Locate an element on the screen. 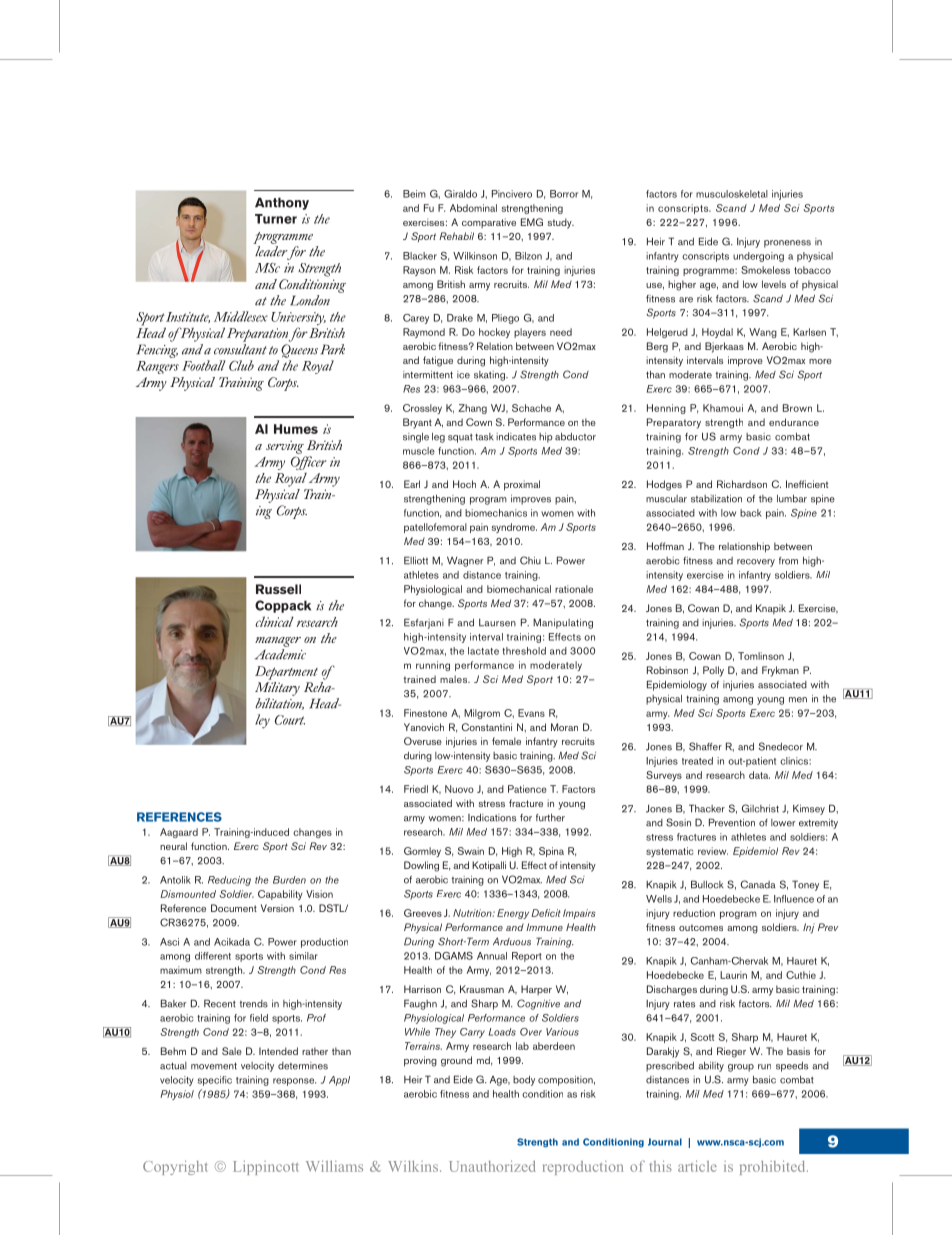 The image size is (952, 1235). Turner is located at coordinates (276, 219).
